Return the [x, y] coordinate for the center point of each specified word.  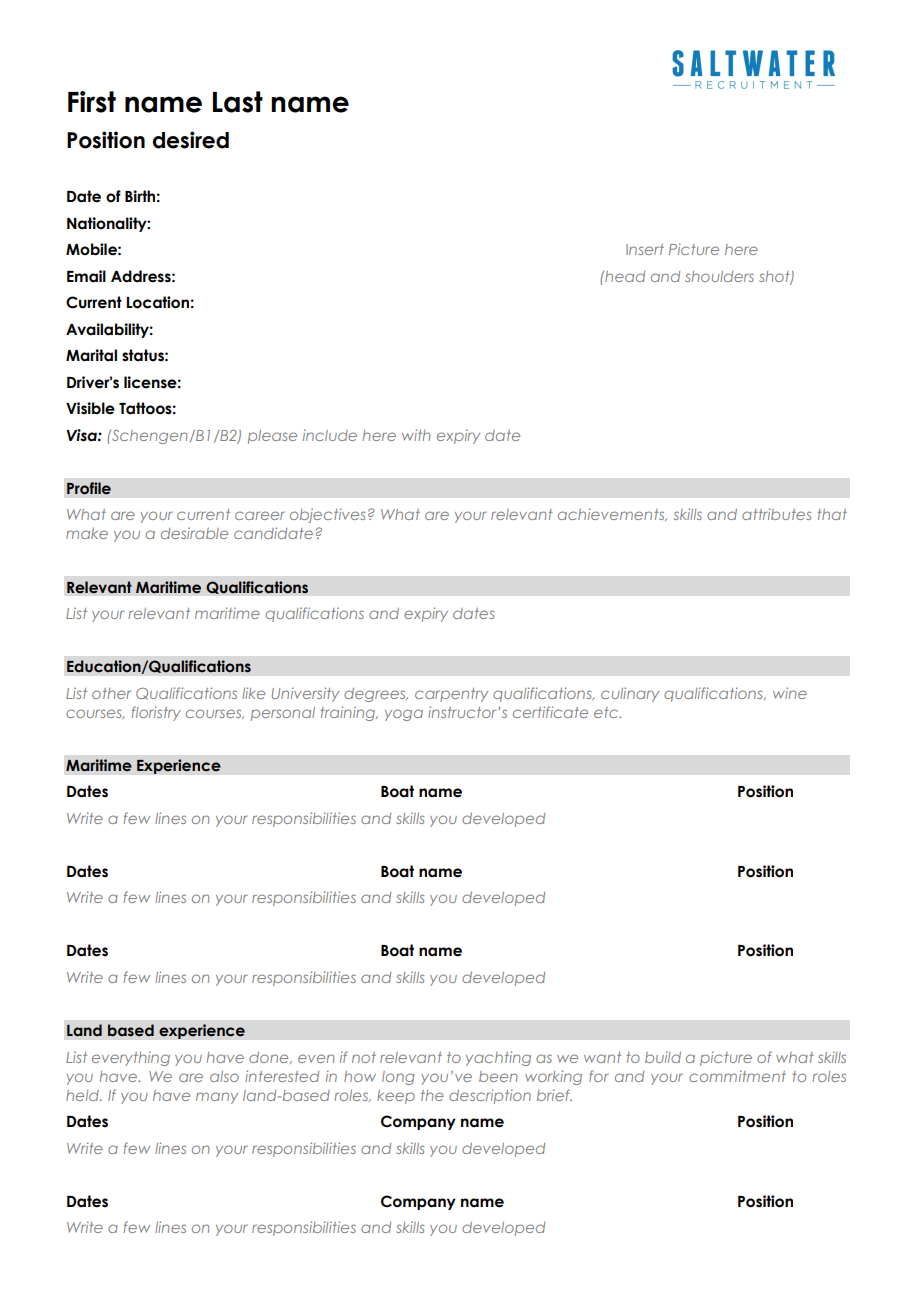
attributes [776, 514]
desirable [194, 533]
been [498, 1076]
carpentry [451, 695]
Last [238, 102]
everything [131, 1058]
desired [191, 140]
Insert [645, 249]
